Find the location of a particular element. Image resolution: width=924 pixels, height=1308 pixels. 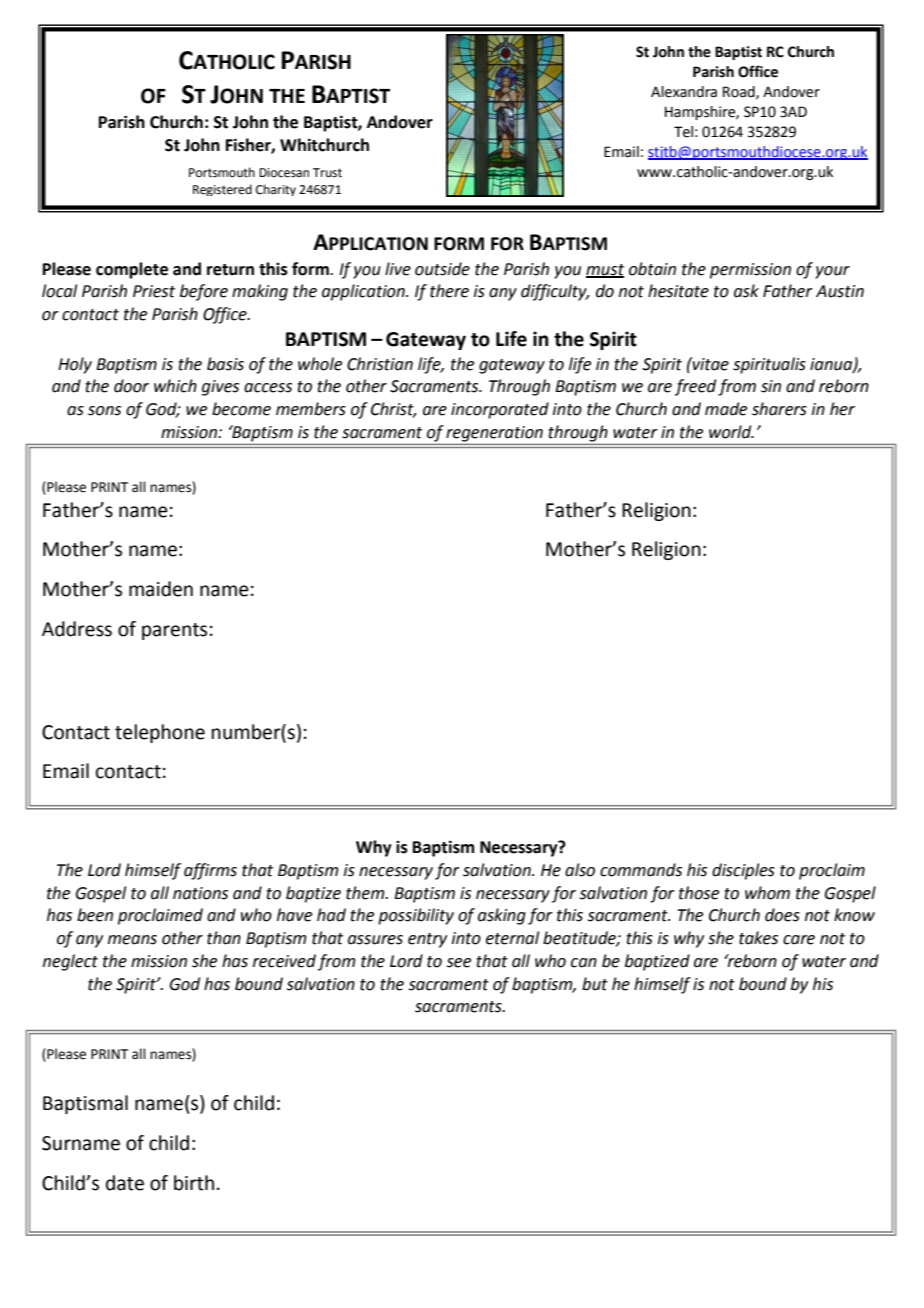

but is located at coordinates (595, 984).
